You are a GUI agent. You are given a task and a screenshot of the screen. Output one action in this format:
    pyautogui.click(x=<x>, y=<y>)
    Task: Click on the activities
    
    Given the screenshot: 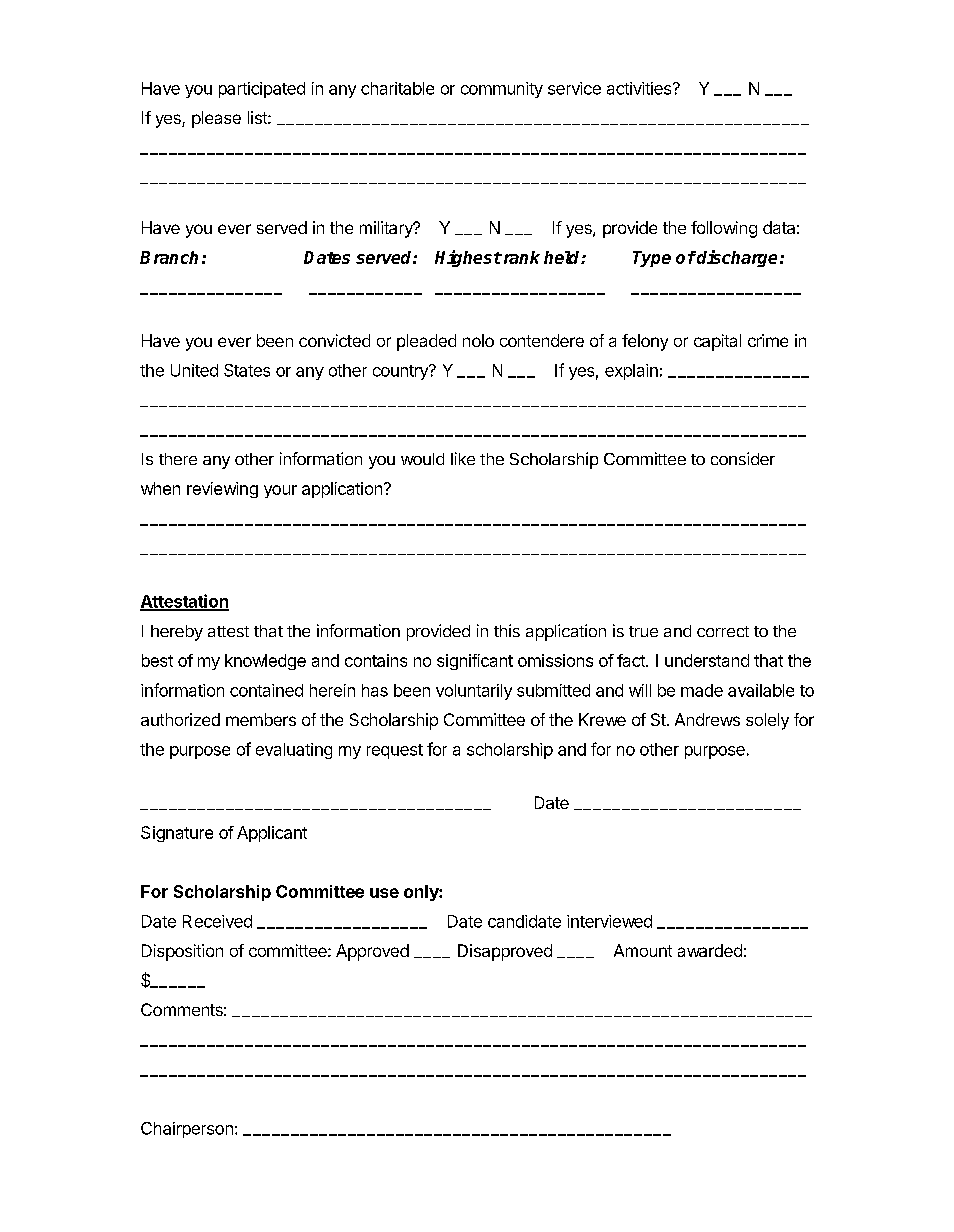 What is the action you would take?
    pyautogui.click(x=640, y=88)
